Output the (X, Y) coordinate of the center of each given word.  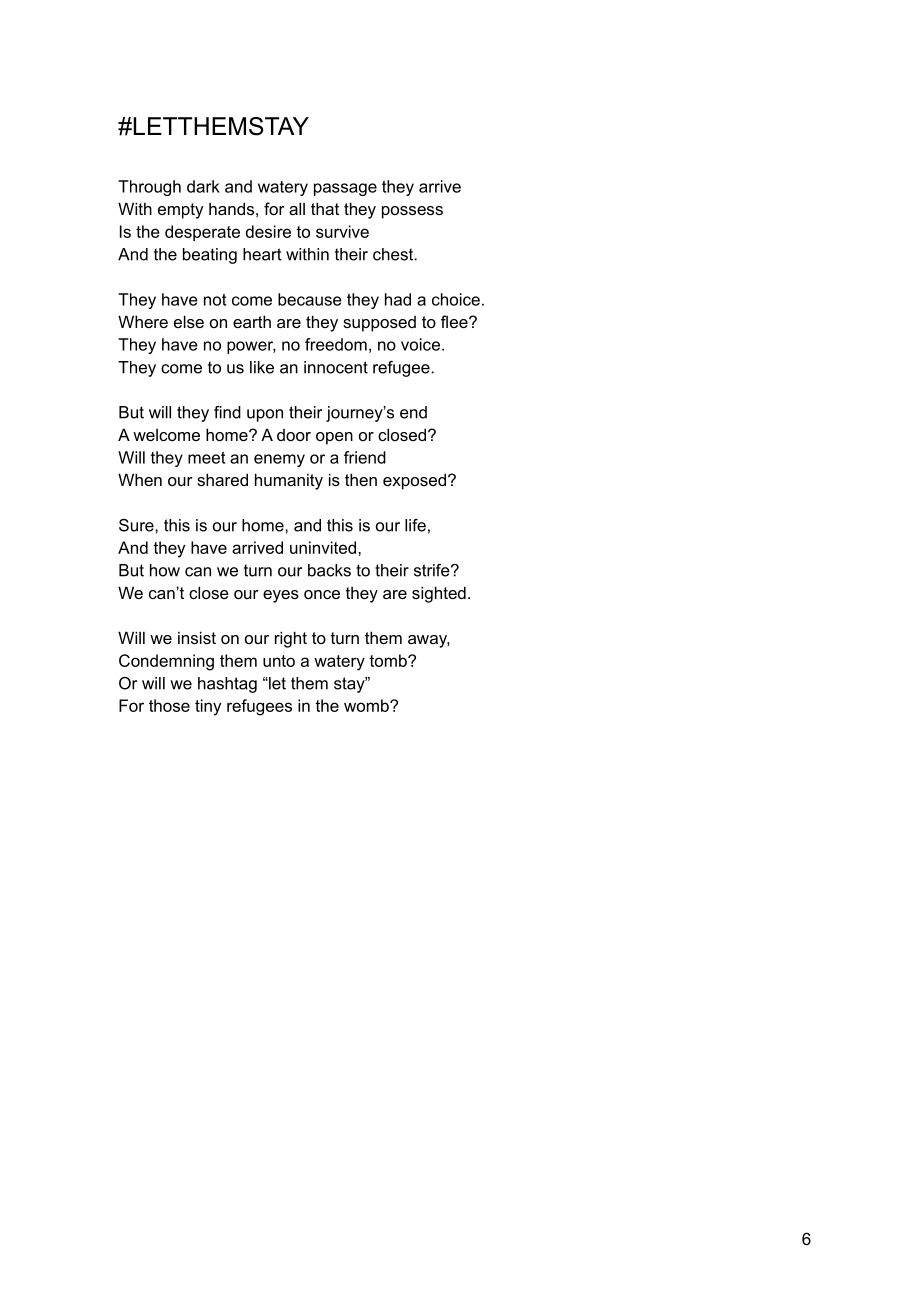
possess (412, 212)
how (165, 570)
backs (329, 570)
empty (180, 211)
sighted (439, 594)
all (297, 208)
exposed (414, 481)
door (294, 435)
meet (206, 458)
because (310, 299)
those (169, 705)
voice (420, 344)
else (189, 321)
